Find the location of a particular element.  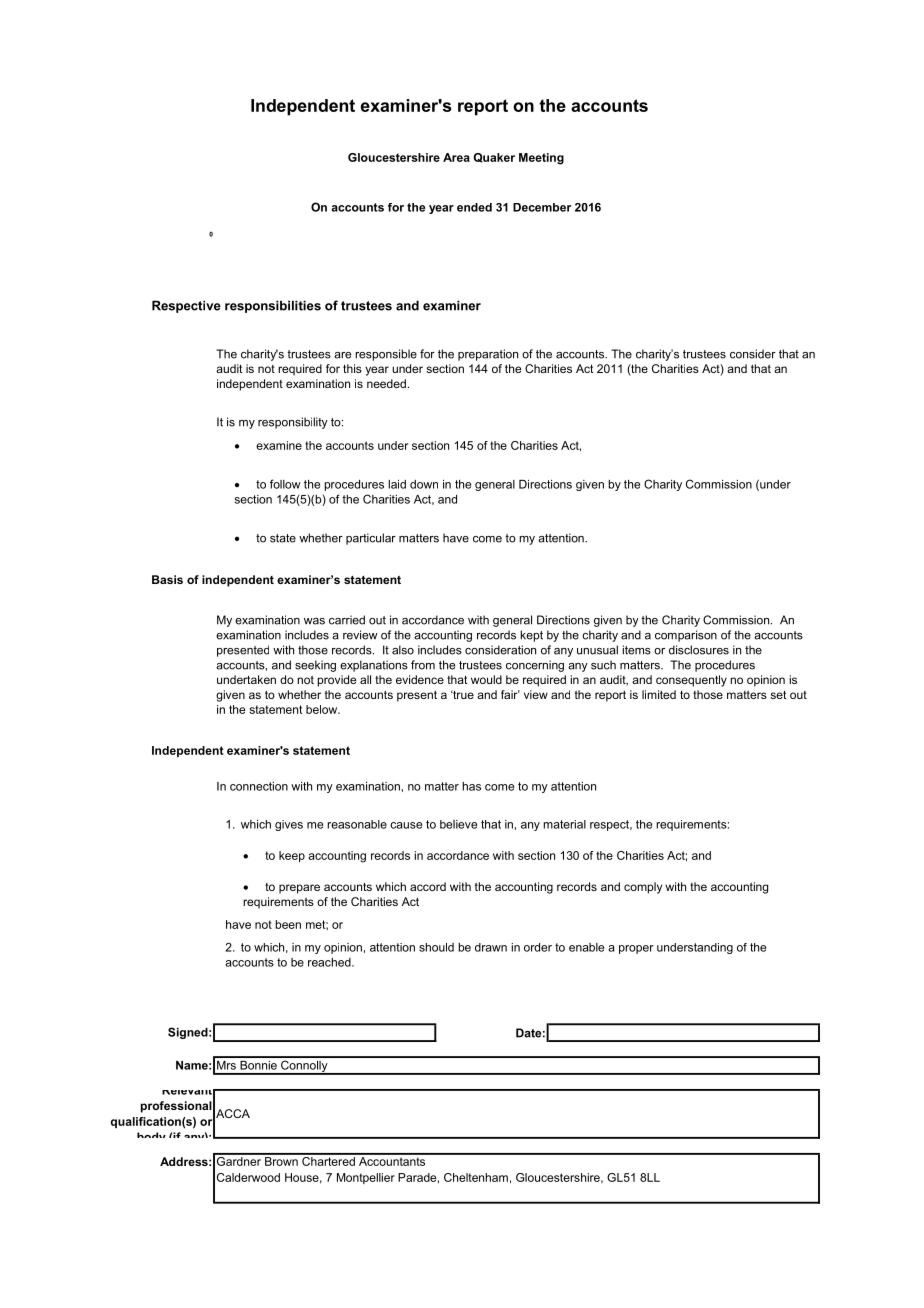

would is located at coordinates (486, 679).
